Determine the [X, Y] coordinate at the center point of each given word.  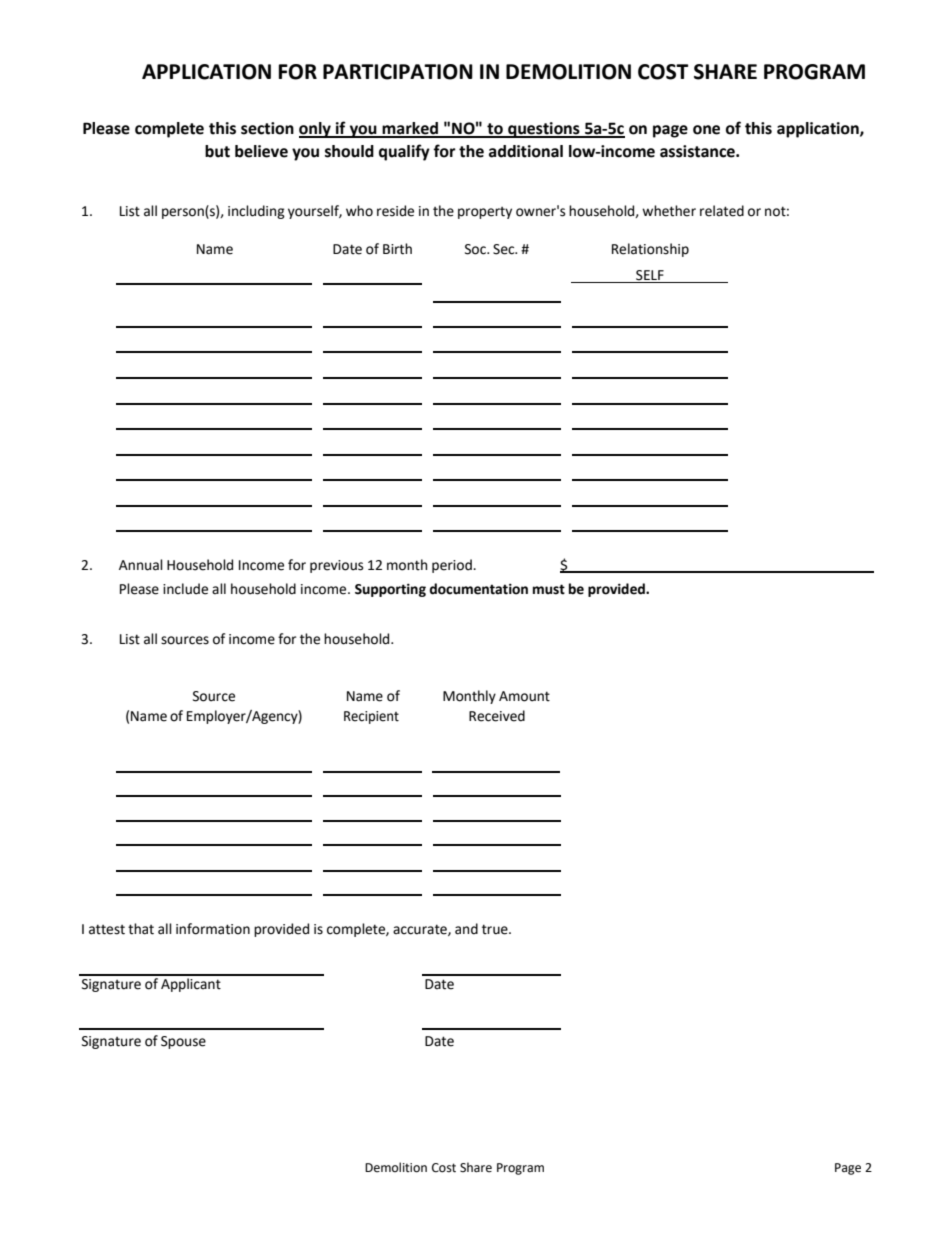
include [185, 589]
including [256, 212]
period [453, 566]
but [217, 151]
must [549, 589]
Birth [397, 249]
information [213, 929]
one [706, 130]
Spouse [183, 1042]
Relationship [650, 250]
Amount [524, 696]
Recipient [371, 717]
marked [410, 129]
